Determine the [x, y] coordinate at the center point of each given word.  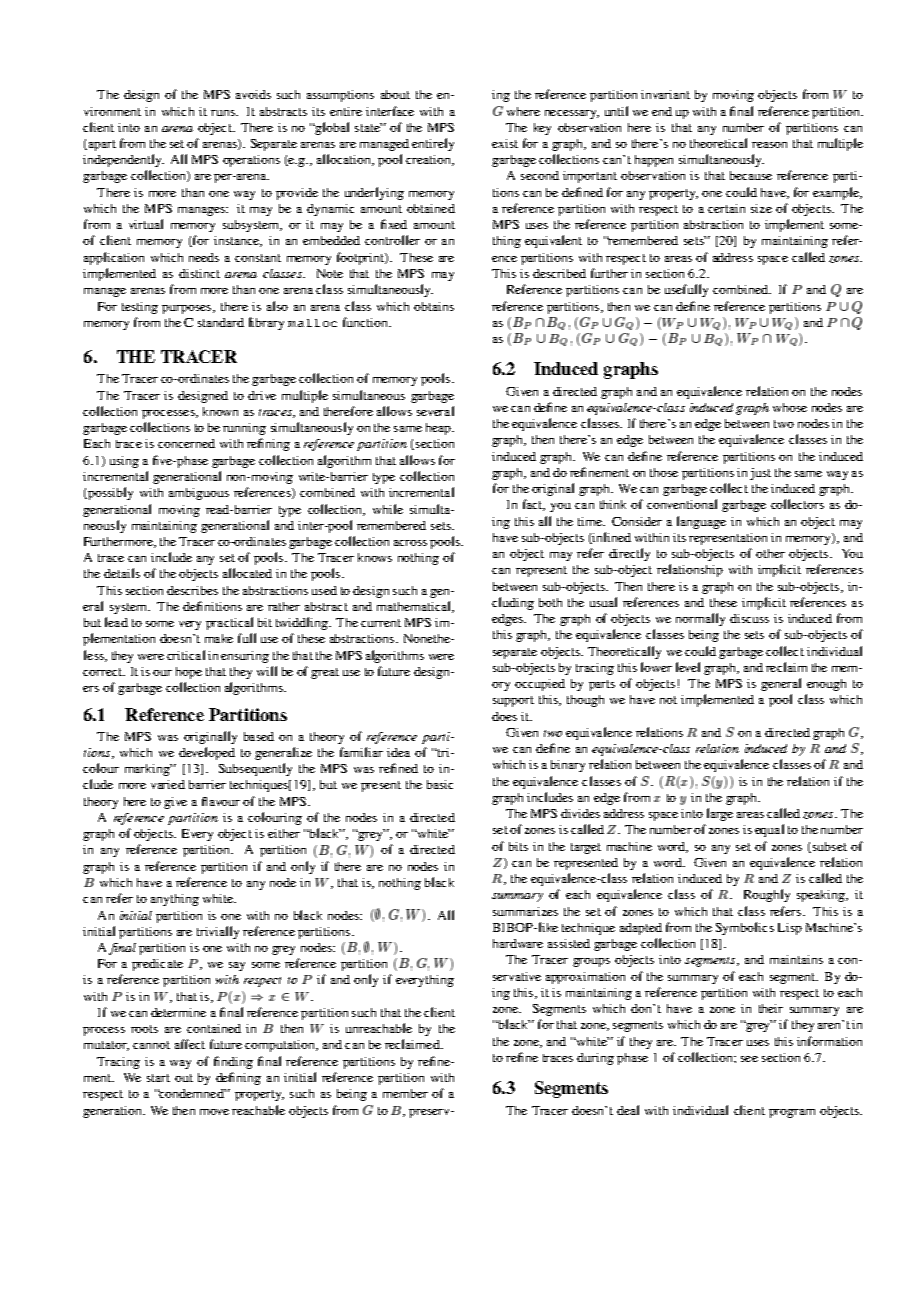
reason [769, 145]
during [595, 1059]
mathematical [415, 607]
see [749, 1059]
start [158, 1078]
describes [192, 590]
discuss [749, 618]
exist [505, 143]
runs [224, 113]
